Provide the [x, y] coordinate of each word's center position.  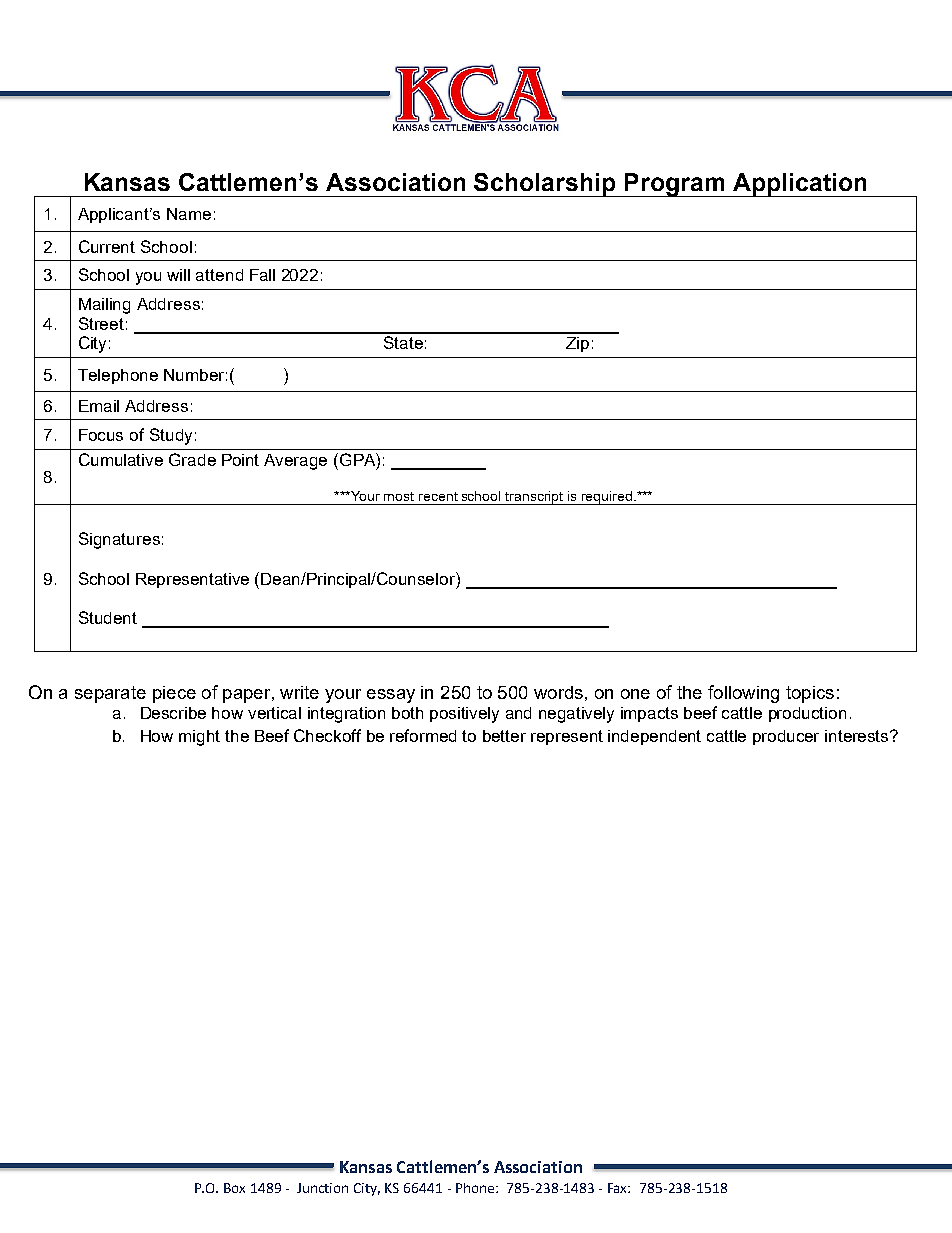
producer [786, 737]
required [607, 498]
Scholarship [545, 185]
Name [189, 214]
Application [800, 185]
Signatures [119, 540]
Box [234, 1188]
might [199, 738]
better [504, 736]
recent [438, 496]
